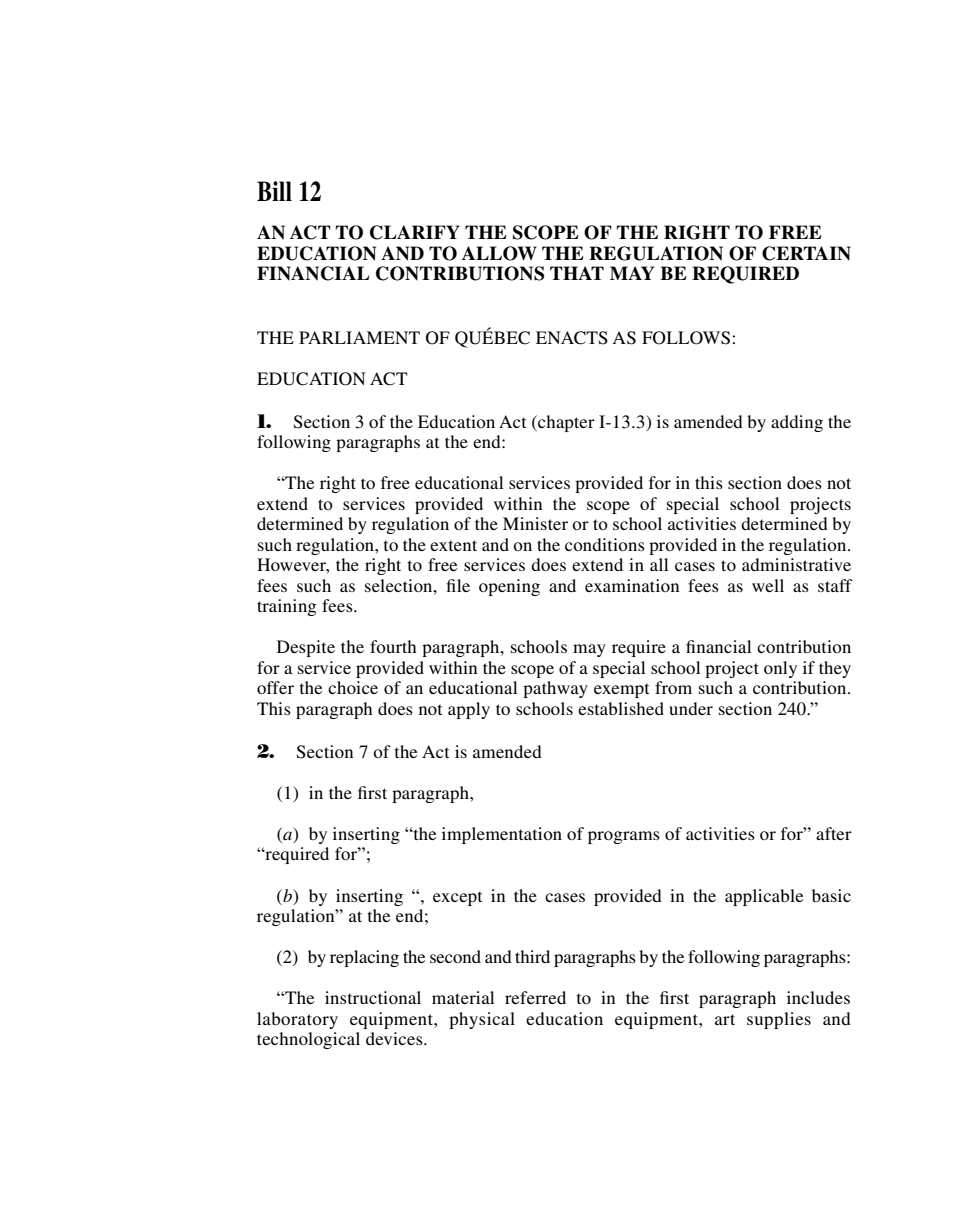 The image size is (980, 1205). I want to click on instructional, so click(373, 997).
